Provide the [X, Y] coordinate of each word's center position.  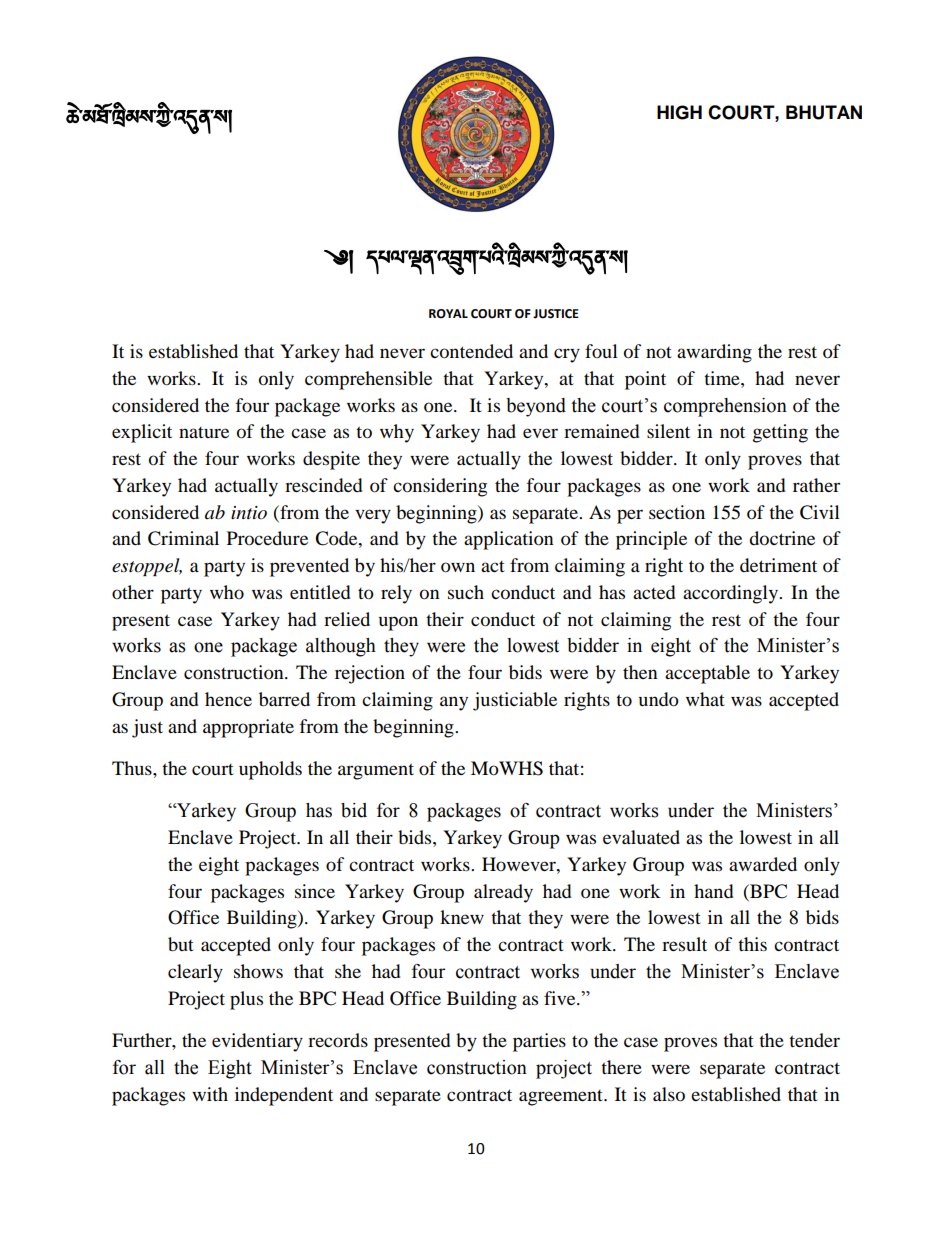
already [503, 893]
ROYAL [448, 314]
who [227, 592]
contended [471, 351]
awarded [763, 864]
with [210, 1094]
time [723, 378]
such [466, 592]
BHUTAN [824, 112]
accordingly [732, 594]
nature [204, 432]
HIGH [679, 112]
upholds [270, 770]
